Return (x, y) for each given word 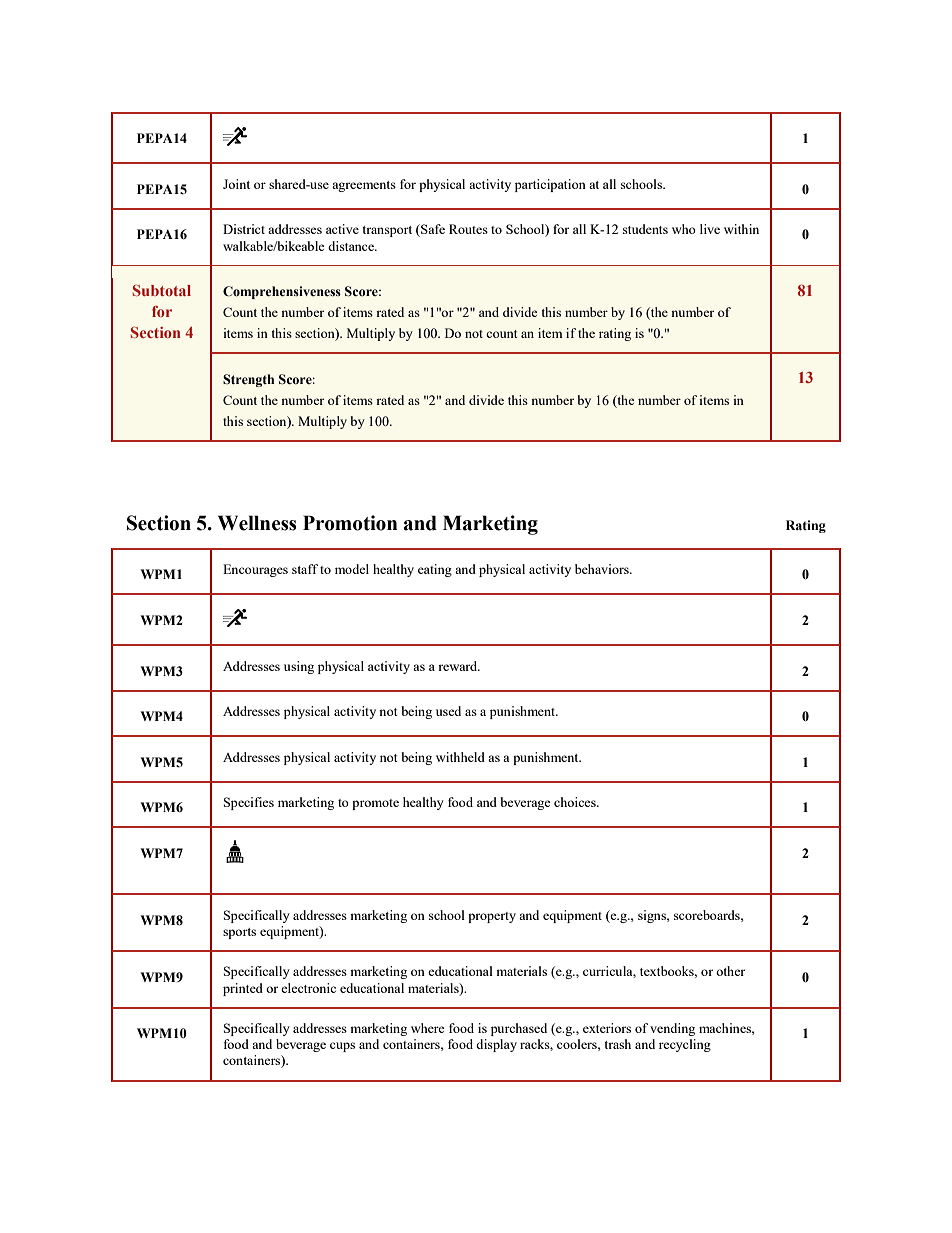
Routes (468, 229)
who (684, 229)
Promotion (350, 523)
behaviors (603, 569)
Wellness (257, 523)
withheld (460, 757)
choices (576, 802)
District (244, 229)
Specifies (249, 803)
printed (243, 989)
